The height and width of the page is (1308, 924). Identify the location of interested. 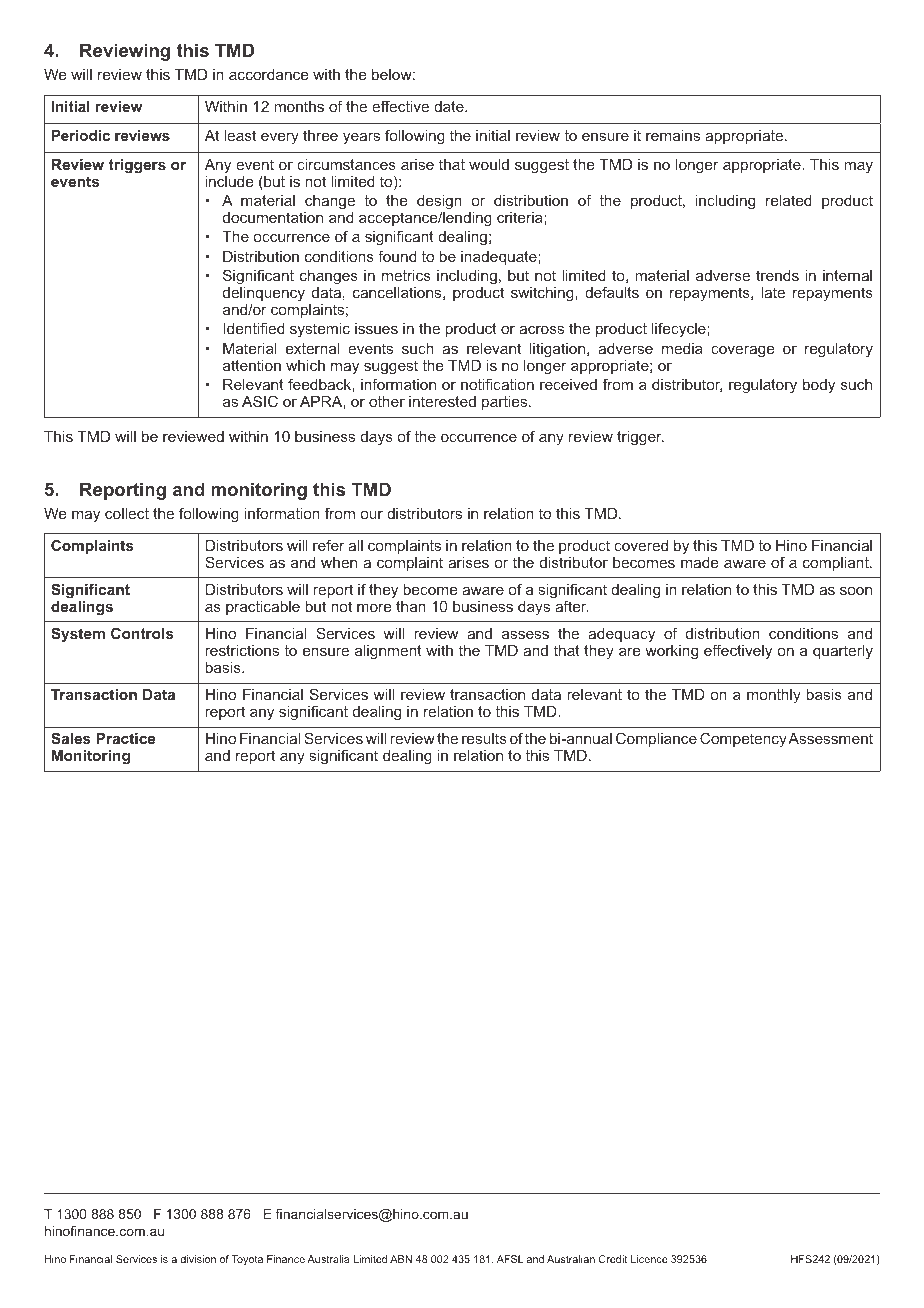
(442, 401).
